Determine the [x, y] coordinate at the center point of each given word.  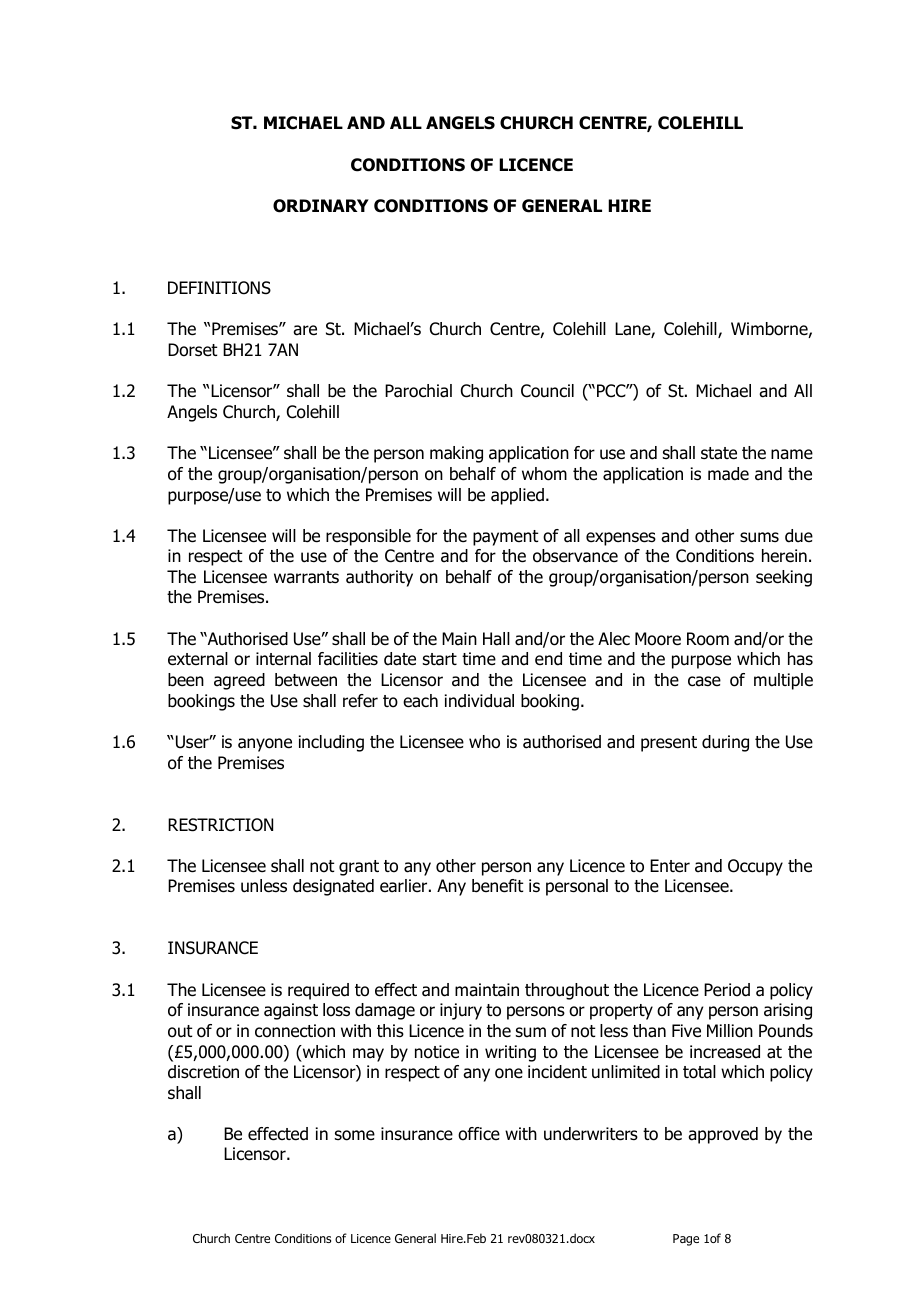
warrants [306, 577]
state [719, 453]
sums [759, 537]
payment [506, 538]
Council [547, 391]
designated [333, 887]
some [355, 1135]
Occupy [755, 867]
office [479, 1134]
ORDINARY [321, 206]
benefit [498, 886]
